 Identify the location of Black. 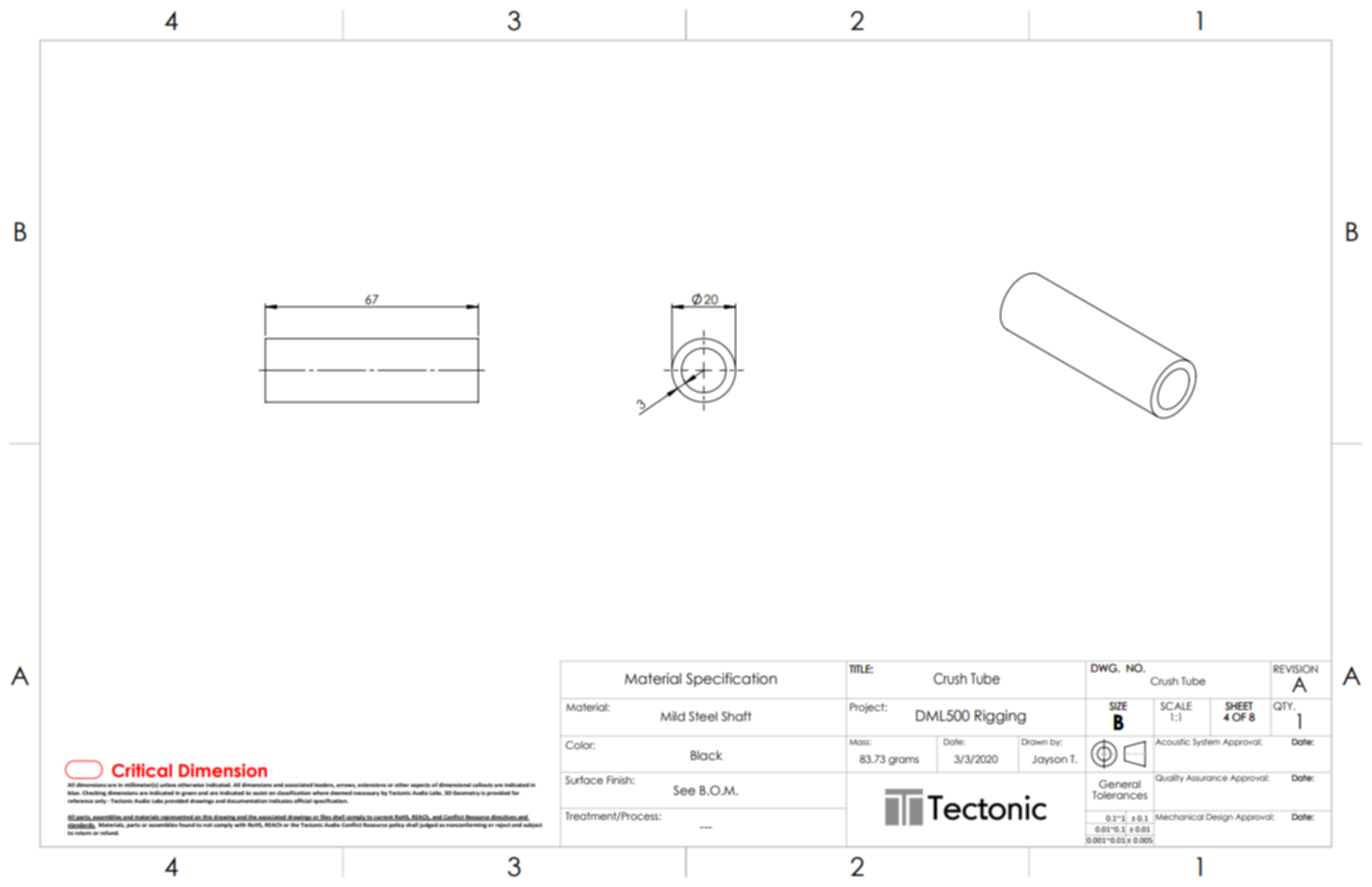
(706, 755).
